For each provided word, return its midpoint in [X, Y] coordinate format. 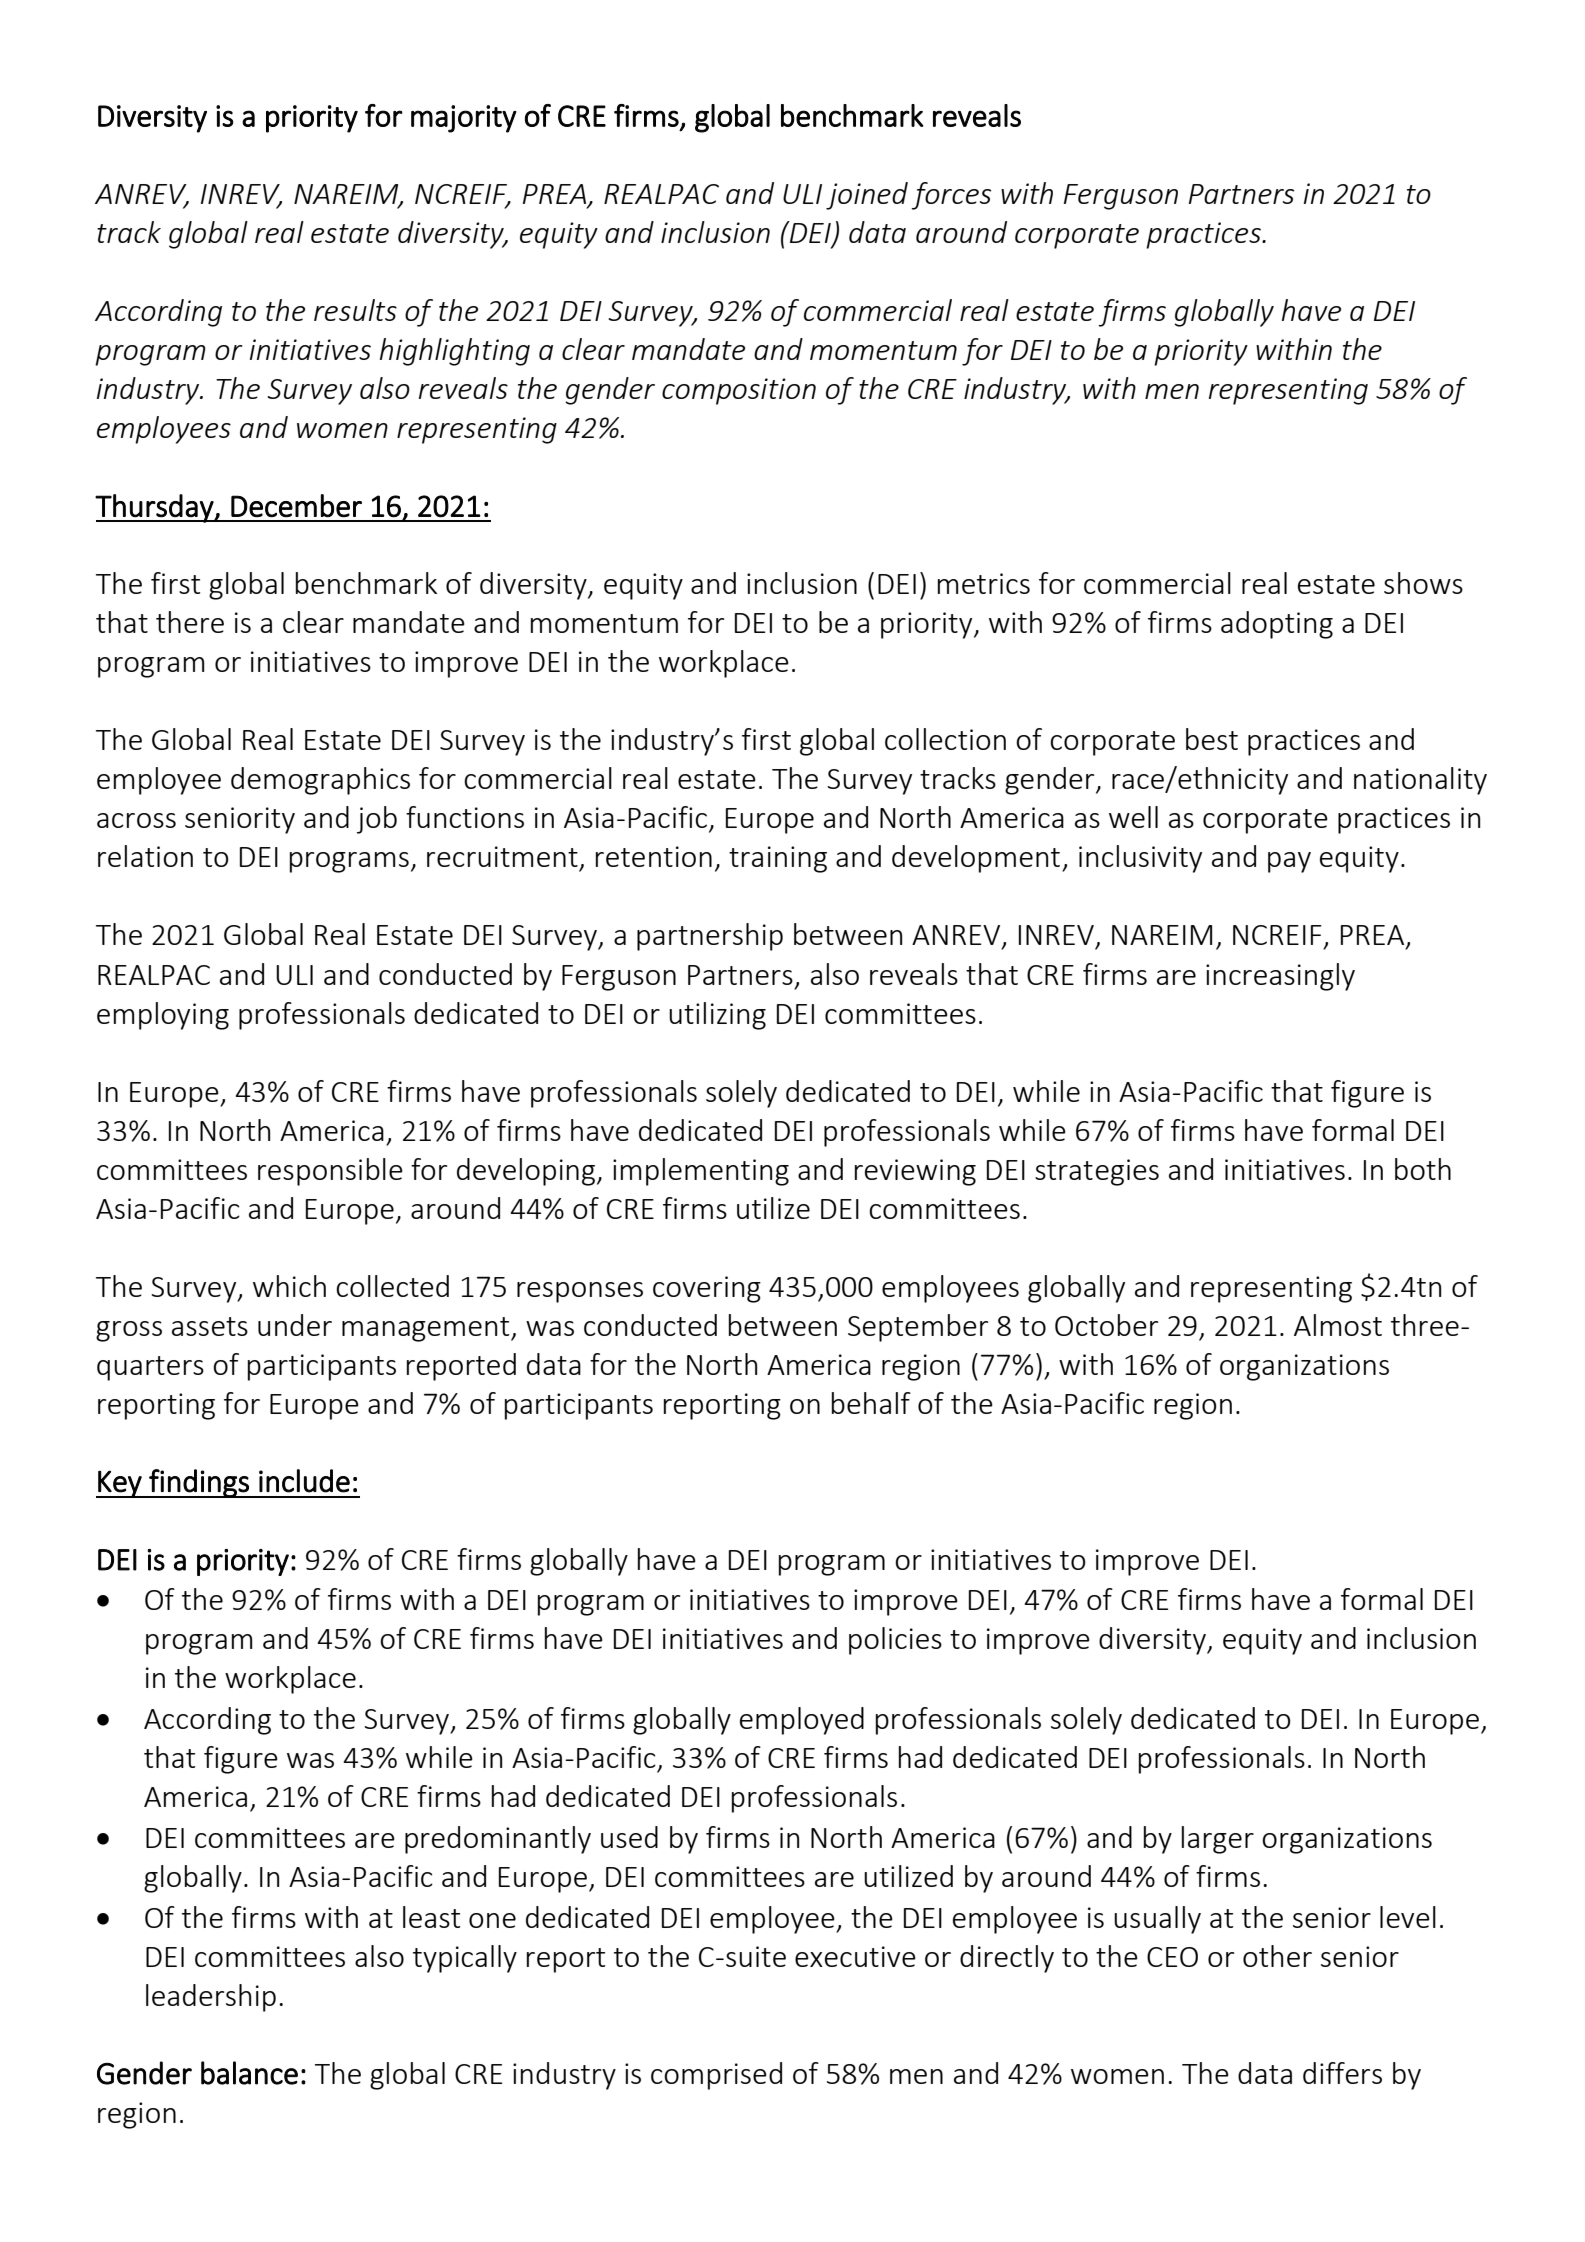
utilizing [717, 1016]
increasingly [1280, 977]
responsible [330, 1172]
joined [867, 196]
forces [951, 196]
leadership [211, 1998]
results [355, 310]
